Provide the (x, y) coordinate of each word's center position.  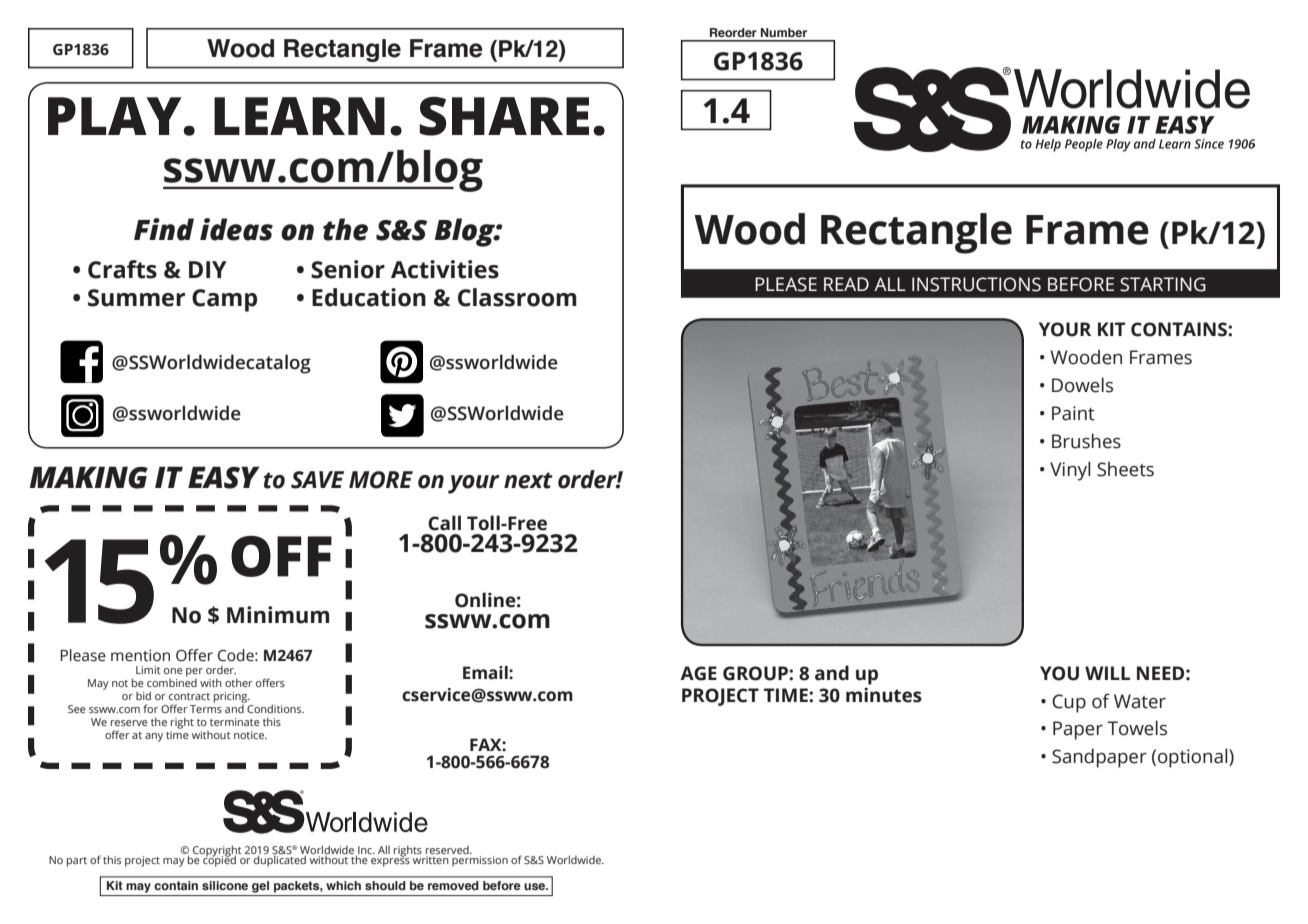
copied (219, 860)
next (528, 480)
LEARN (299, 116)
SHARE (504, 116)
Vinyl (1070, 471)
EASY (224, 477)
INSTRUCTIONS (976, 284)
